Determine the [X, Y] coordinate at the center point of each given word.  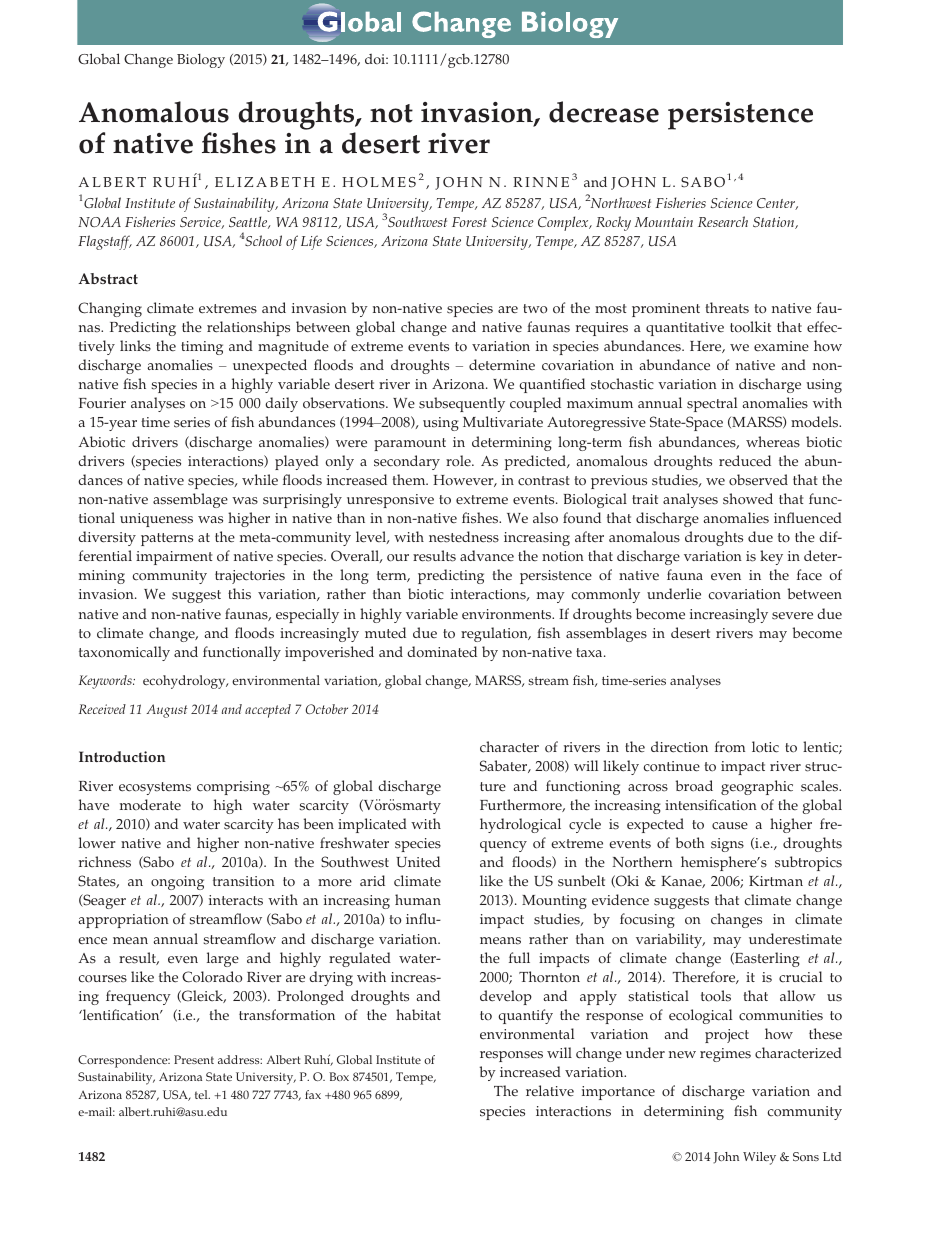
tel [202, 1094]
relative [550, 1091]
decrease [604, 112]
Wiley [759, 1158]
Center [777, 204]
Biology [201, 60]
